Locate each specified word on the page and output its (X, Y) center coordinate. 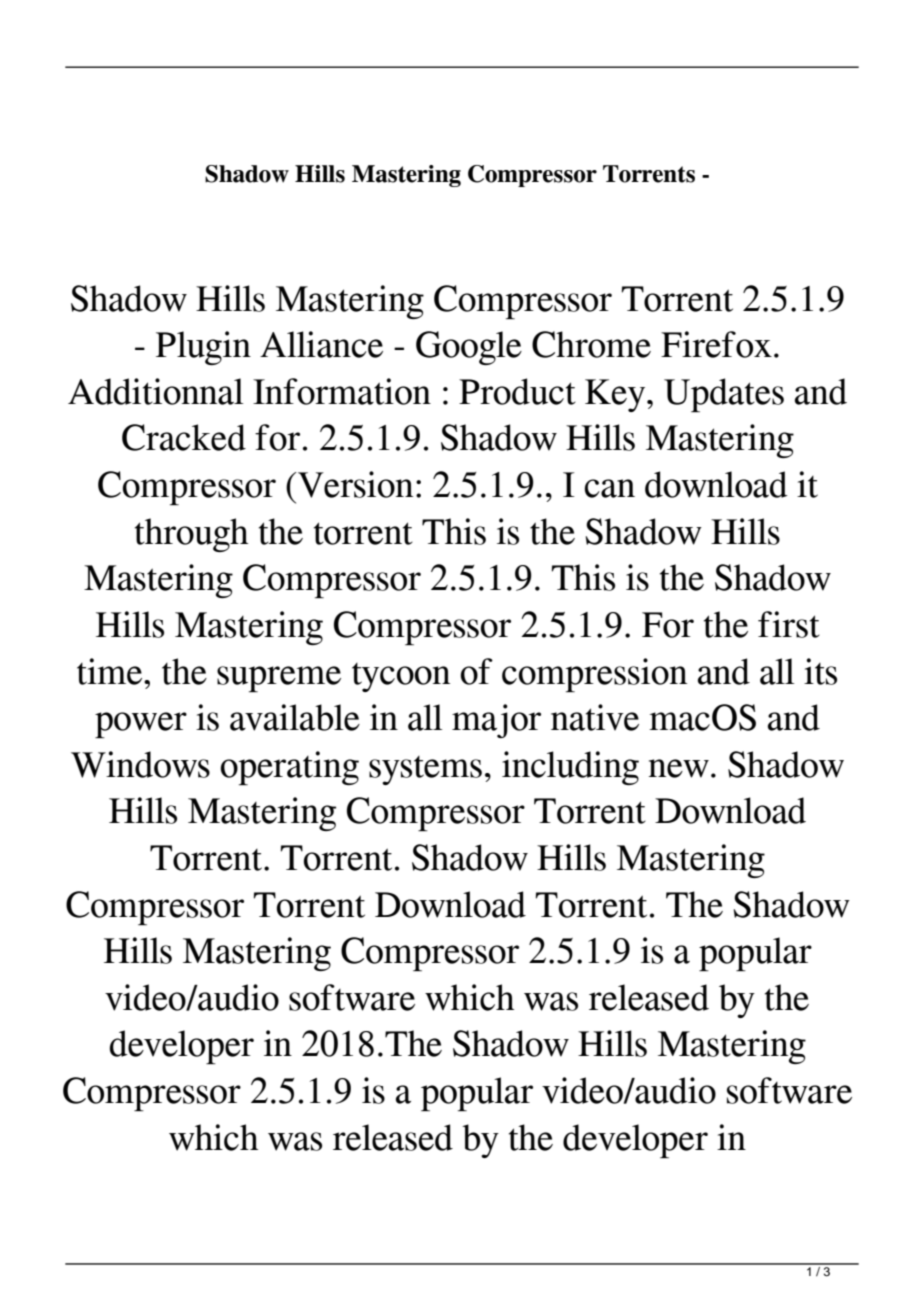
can (610, 488)
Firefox (716, 344)
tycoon (401, 677)
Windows (140, 764)
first (789, 624)
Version (354, 484)
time (111, 671)
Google (469, 348)
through (191, 535)
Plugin (203, 348)
